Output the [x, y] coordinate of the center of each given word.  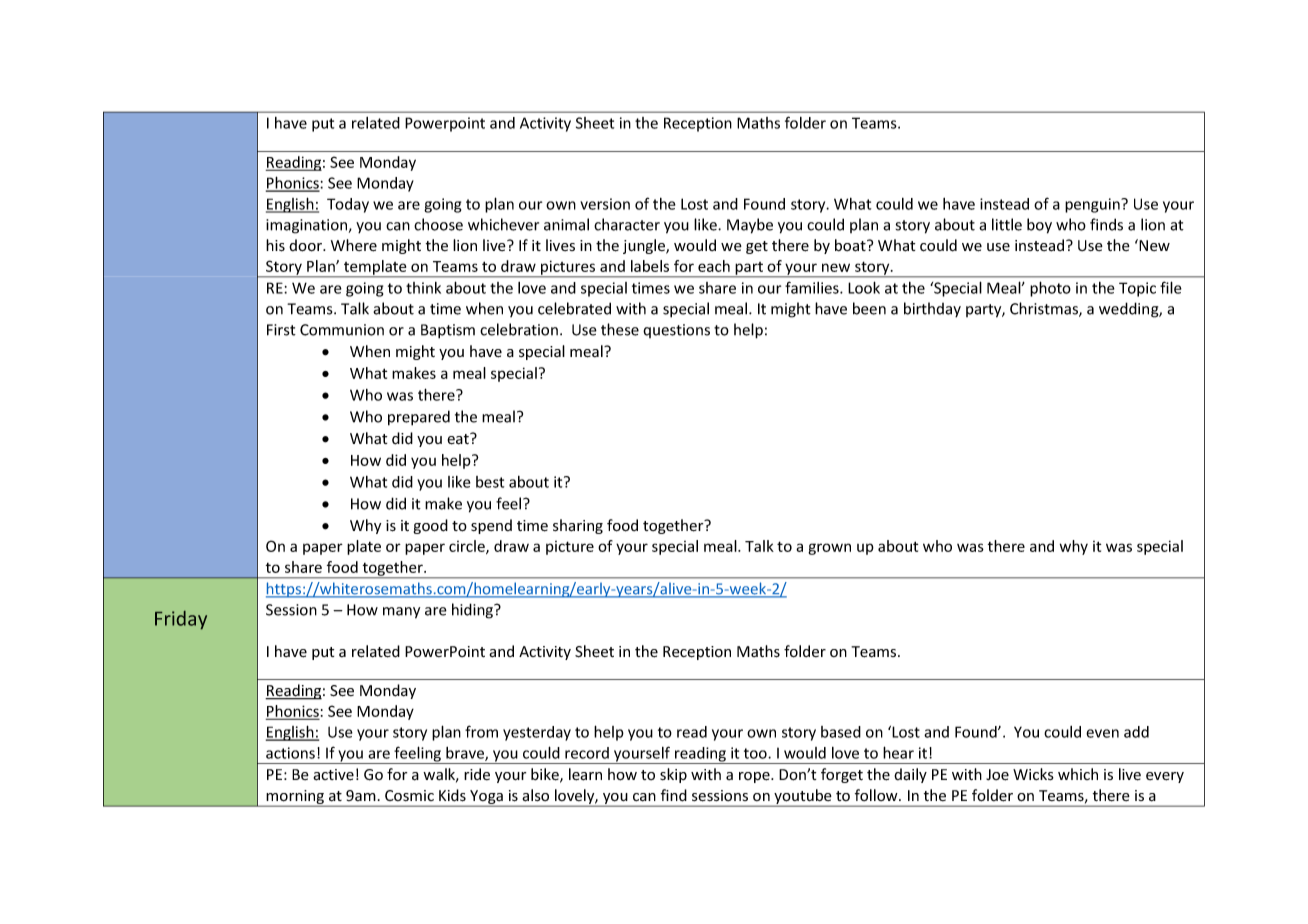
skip [673, 775]
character [627, 224]
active [333, 775]
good [431, 526]
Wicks [1033, 774]
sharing [578, 526]
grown [829, 549]
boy [1039, 226]
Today [348, 205]
